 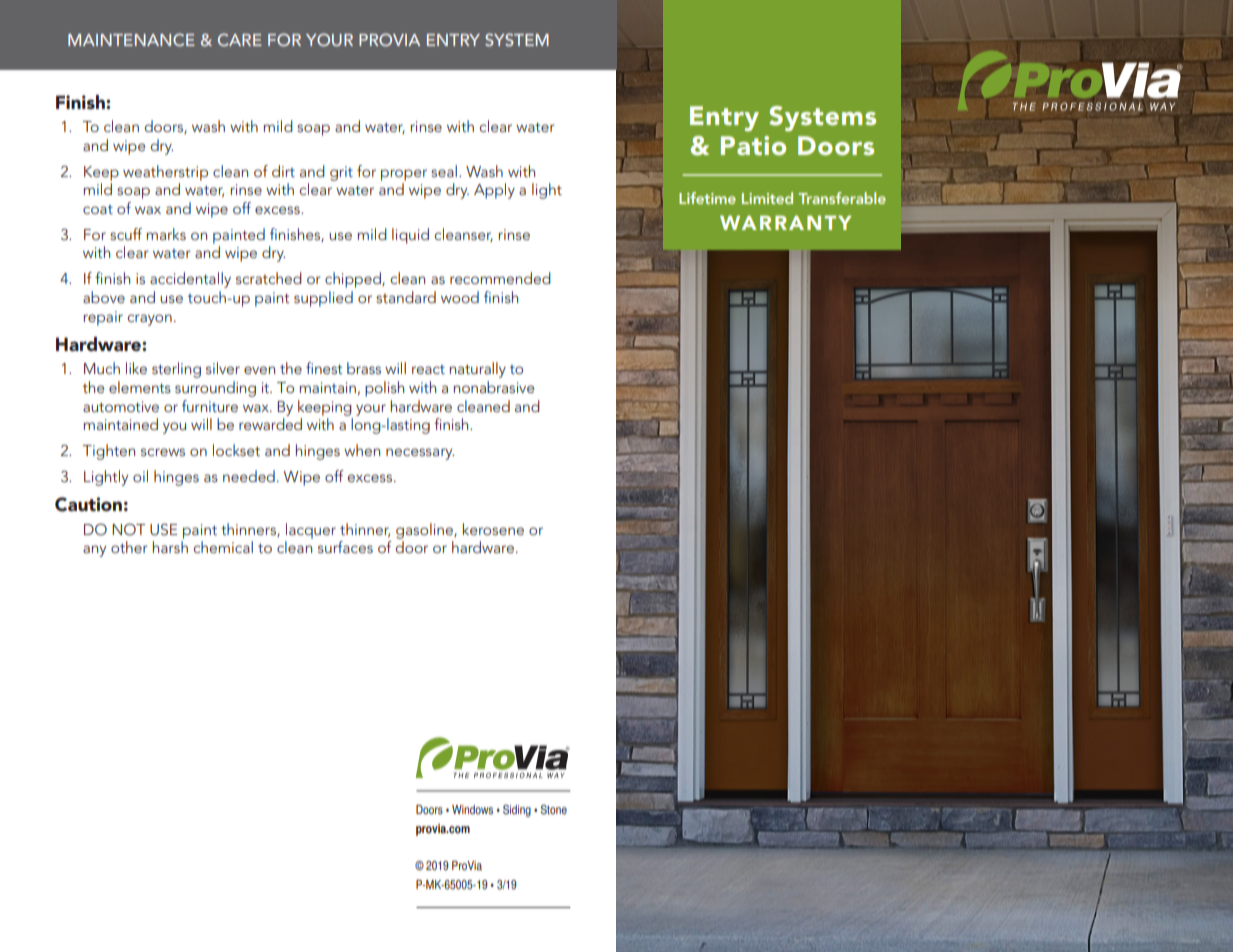 I want to click on harsh, so click(x=170, y=547).
